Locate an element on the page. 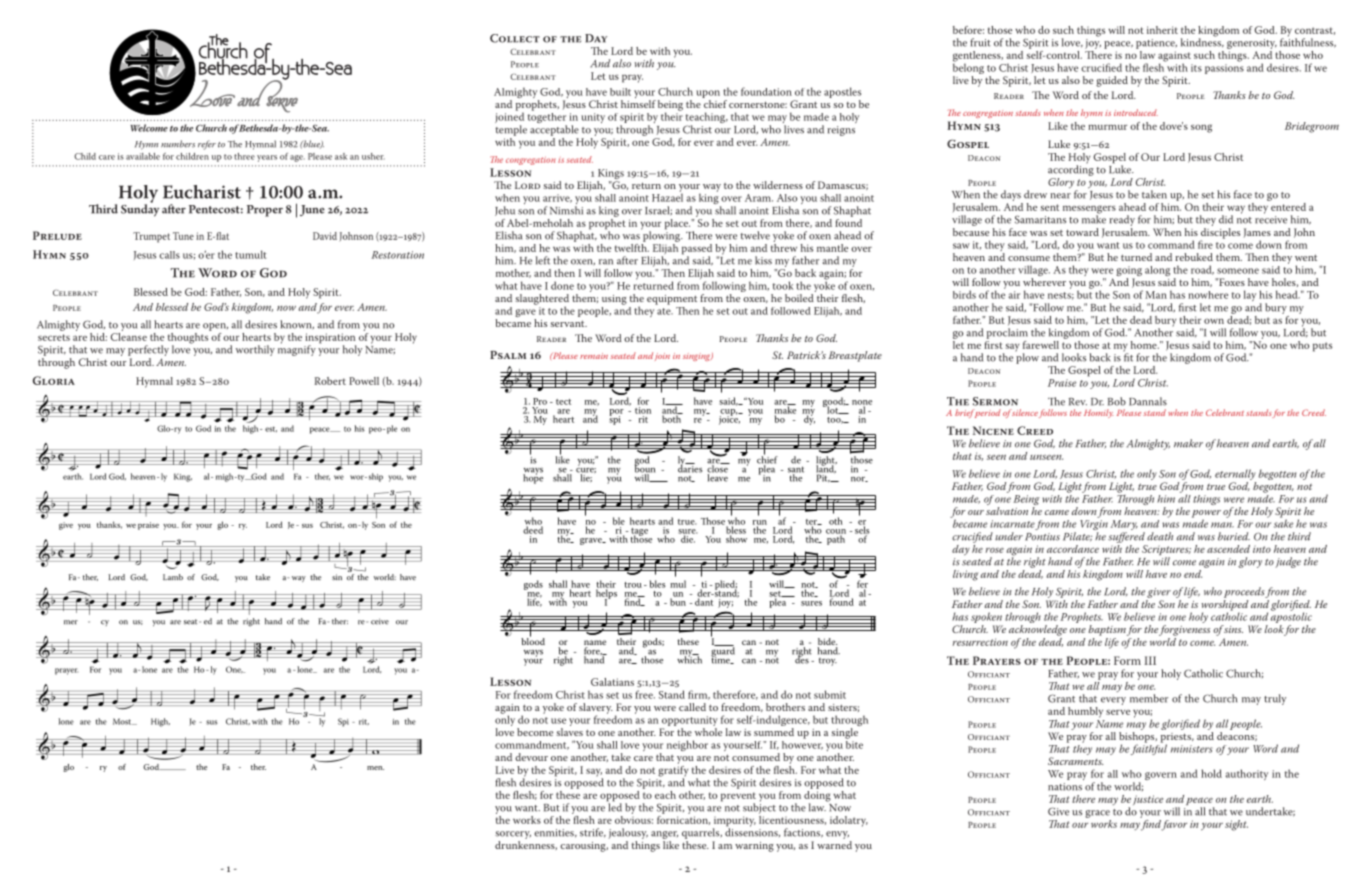 The height and width of the page is (887, 1372). quarrels is located at coordinates (702, 833).
